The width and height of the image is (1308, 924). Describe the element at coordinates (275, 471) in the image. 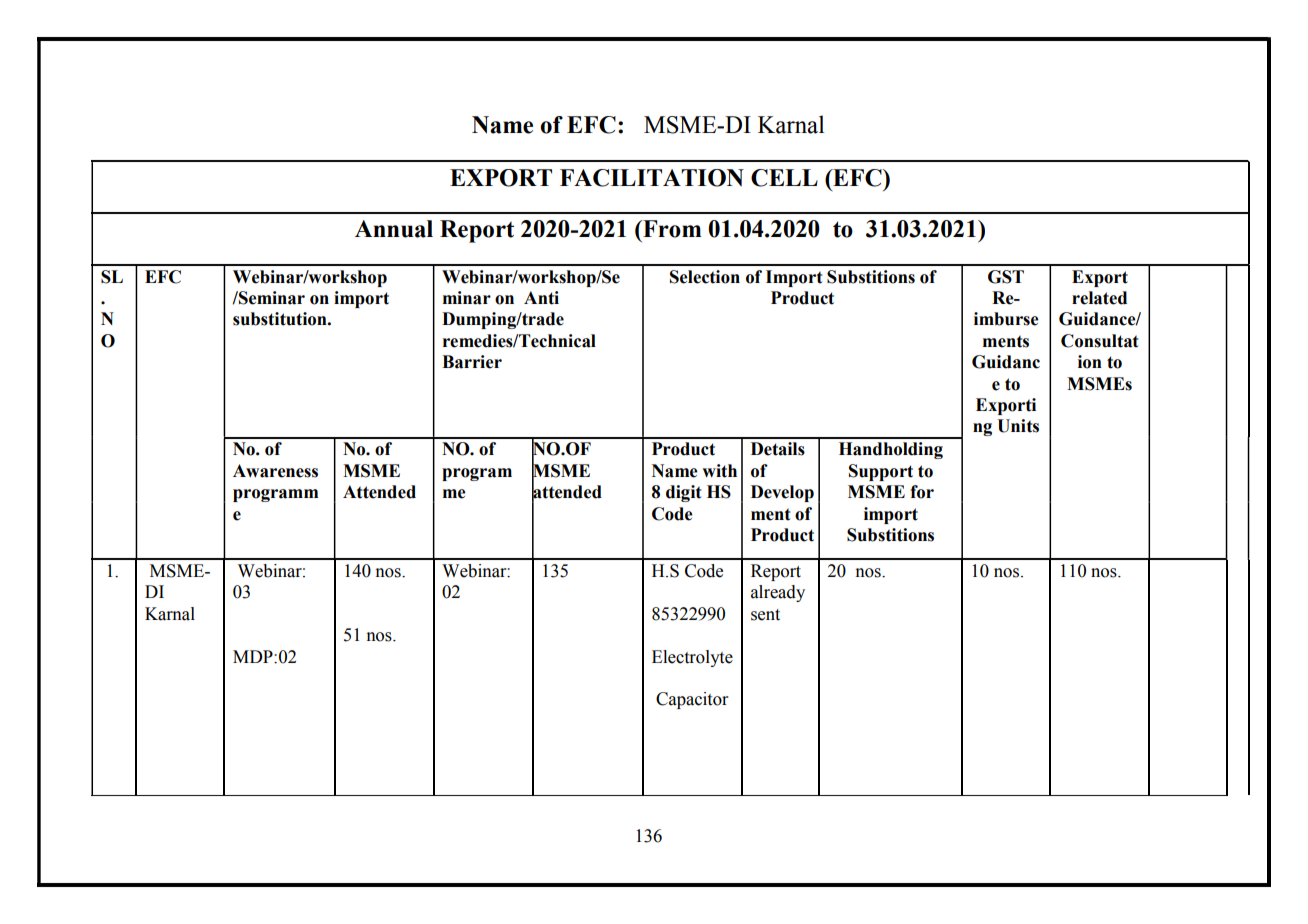

I see `Awareness` at that location.
